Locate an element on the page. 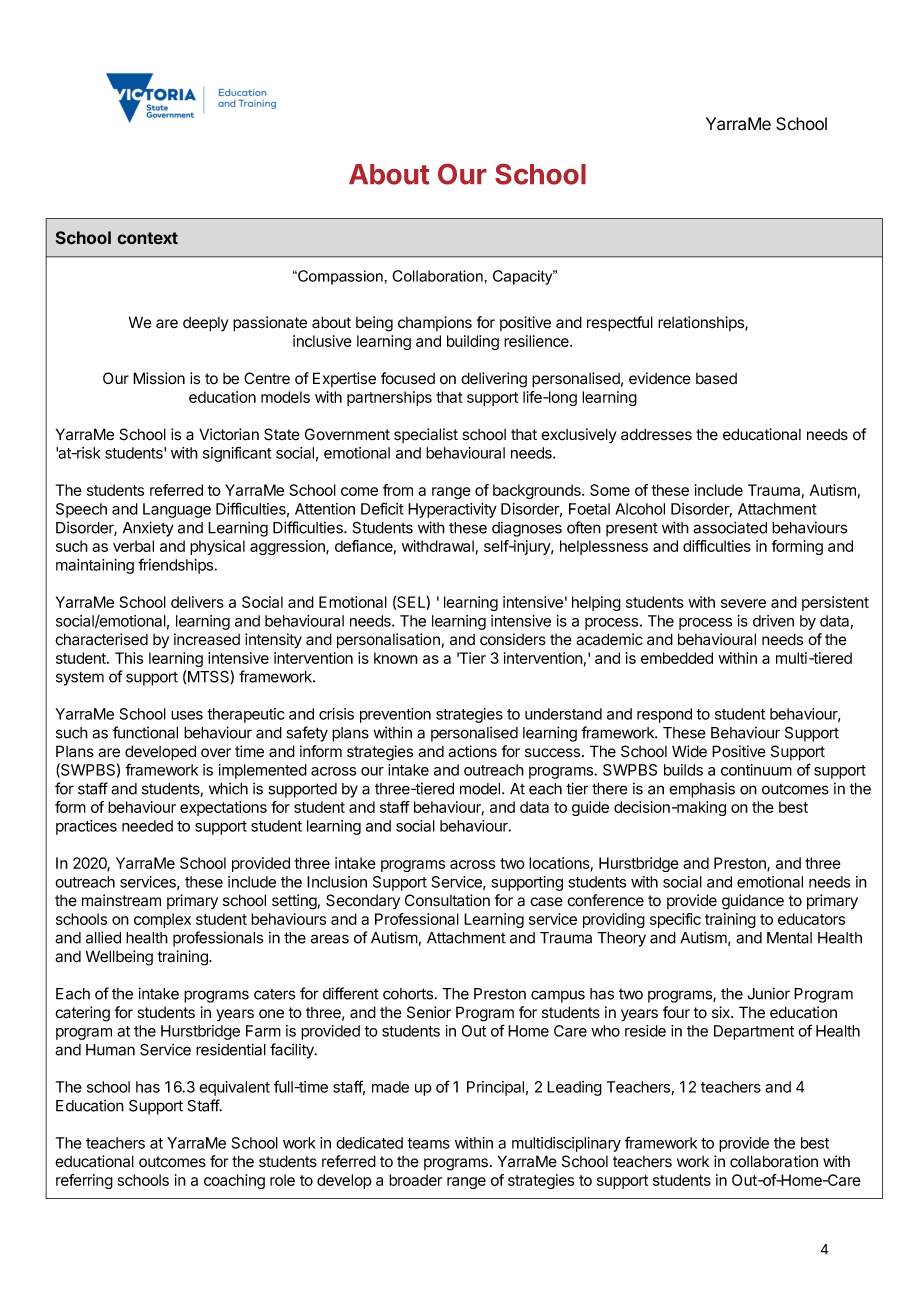  associated is located at coordinates (730, 527).
